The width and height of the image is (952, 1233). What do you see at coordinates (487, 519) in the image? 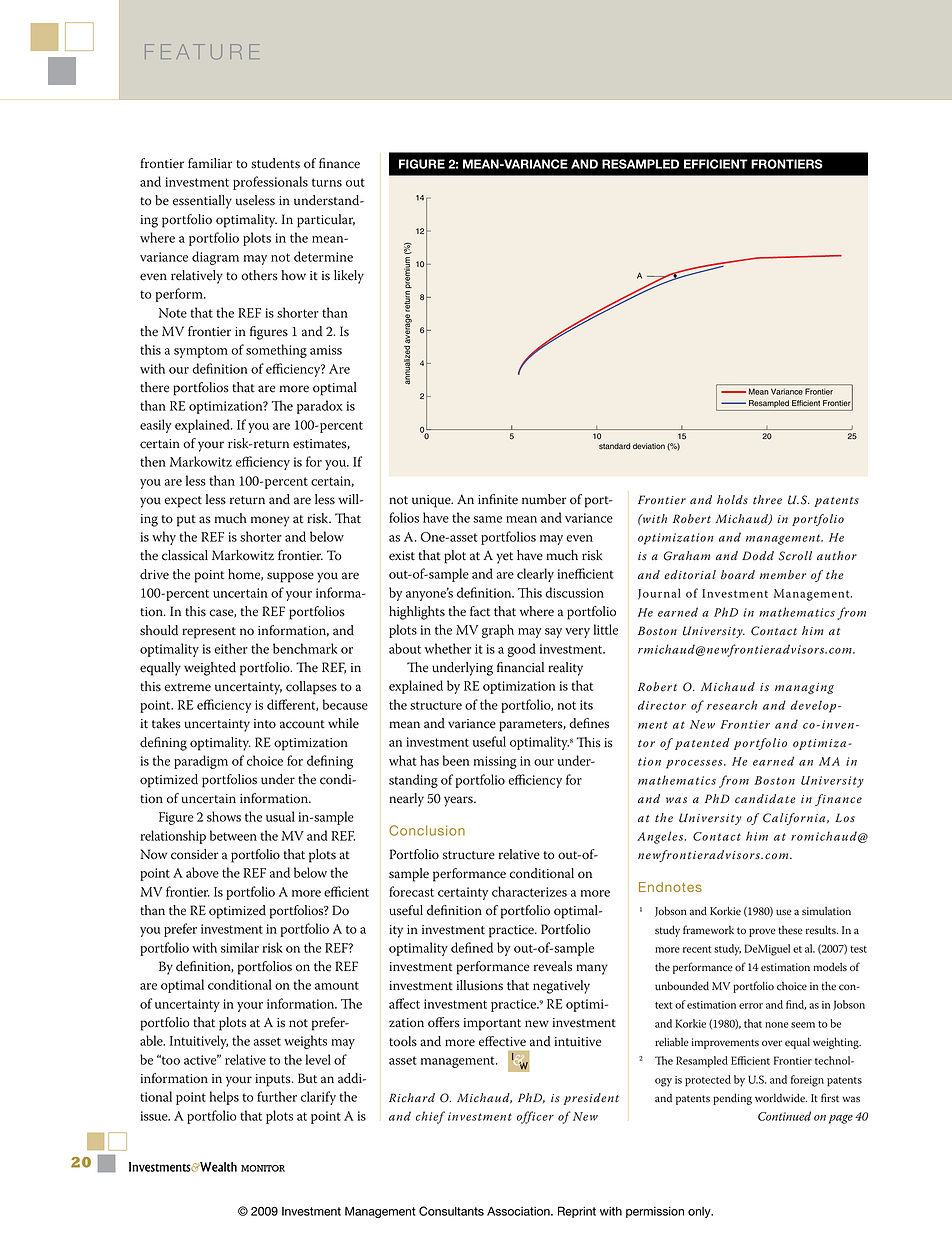
I see `same` at bounding box center [487, 519].
